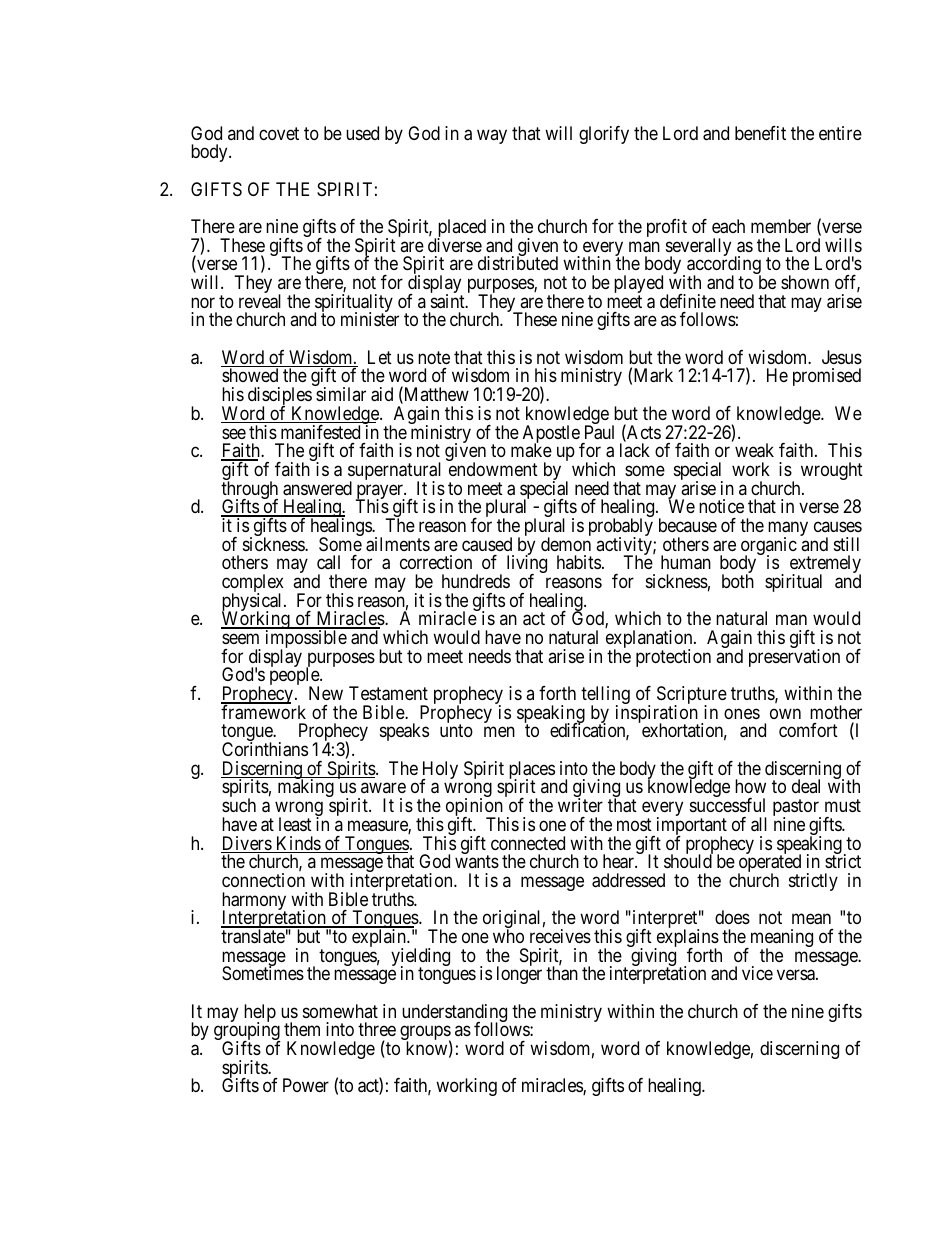 The width and height of the screenshot is (952, 1233). I want to click on physical, so click(253, 603).
